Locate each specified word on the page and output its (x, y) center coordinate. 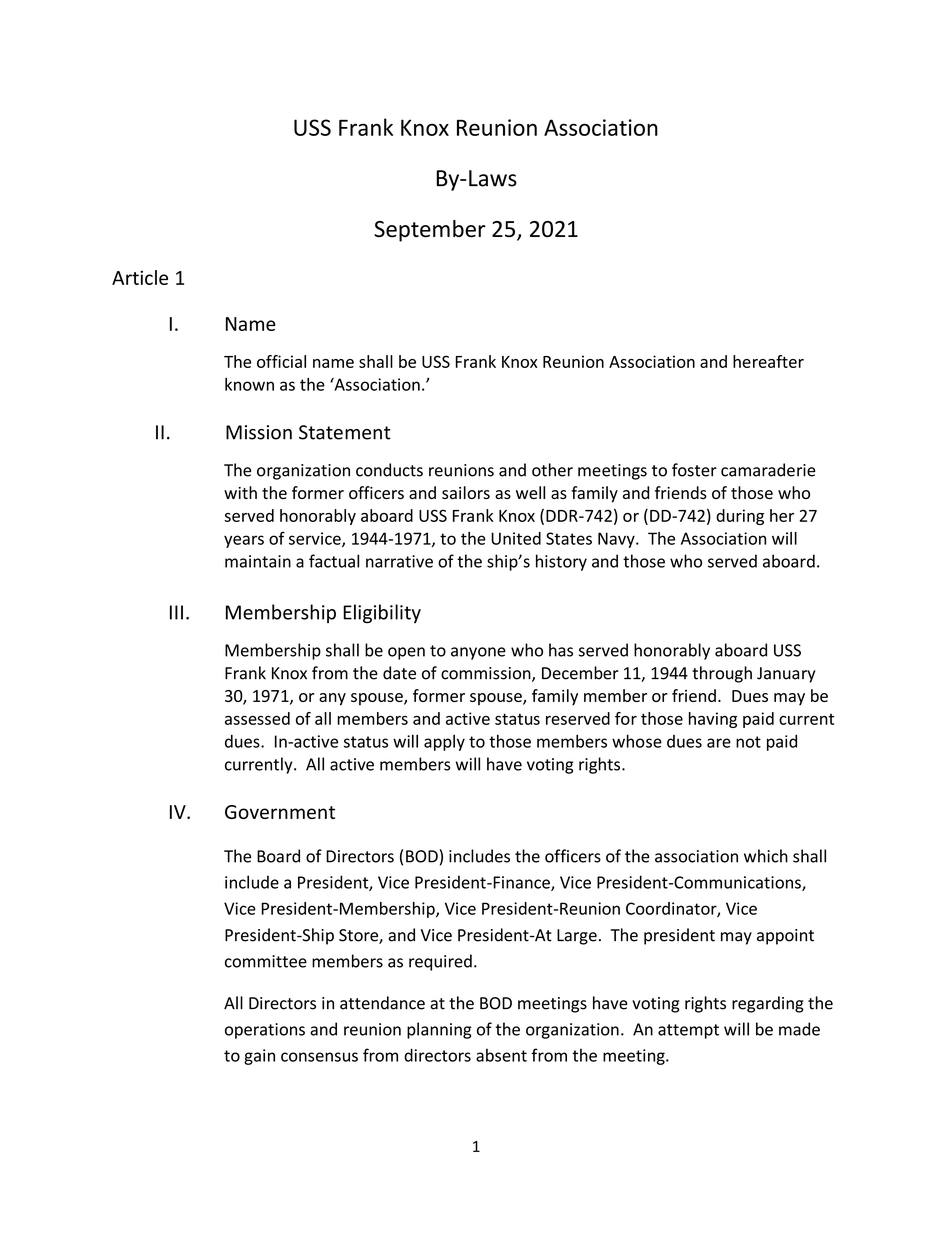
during (740, 517)
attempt (688, 1031)
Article (140, 277)
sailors (466, 492)
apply (444, 742)
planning (439, 1030)
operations (265, 1031)
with (240, 492)
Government (280, 812)
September (430, 231)
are (719, 743)
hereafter (768, 361)
